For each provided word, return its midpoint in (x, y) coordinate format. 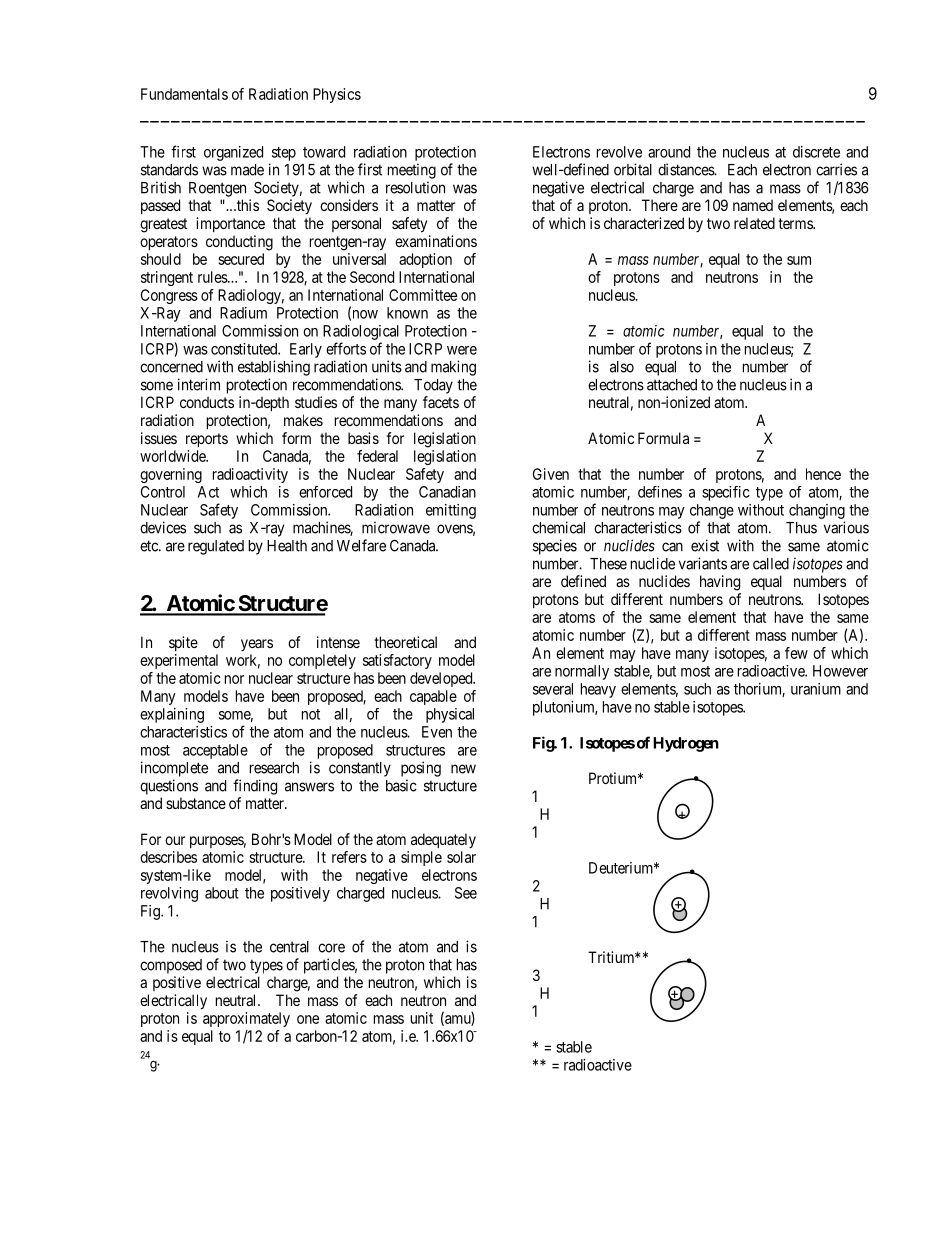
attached (672, 385)
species (555, 547)
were (462, 350)
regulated (216, 547)
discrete (816, 152)
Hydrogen (686, 744)
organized (233, 153)
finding (255, 787)
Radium (243, 313)
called (771, 564)
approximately (246, 1019)
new (463, 769)
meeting (412, 171)
